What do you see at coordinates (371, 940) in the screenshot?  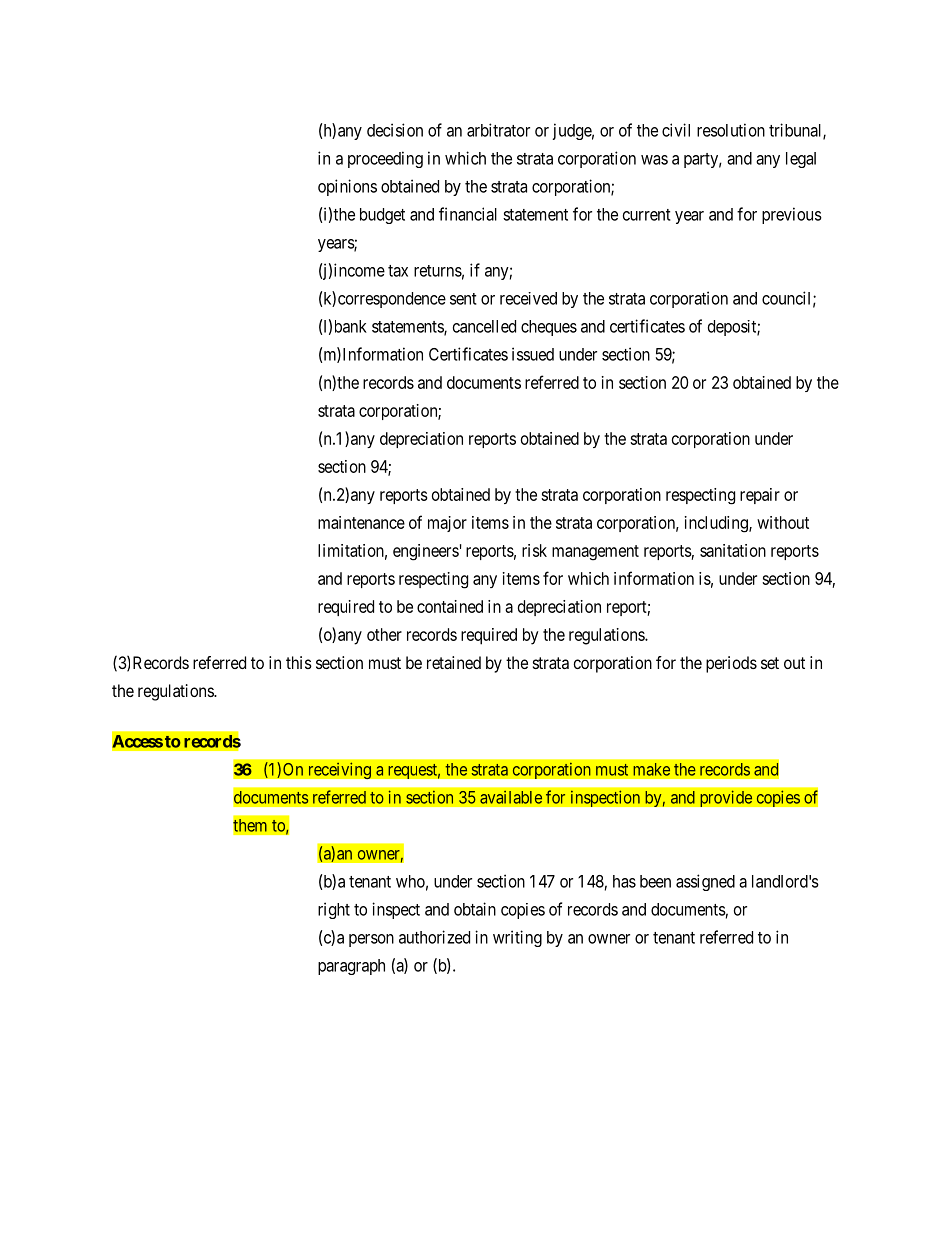 I see `person` at bounding box center [371, 940].
